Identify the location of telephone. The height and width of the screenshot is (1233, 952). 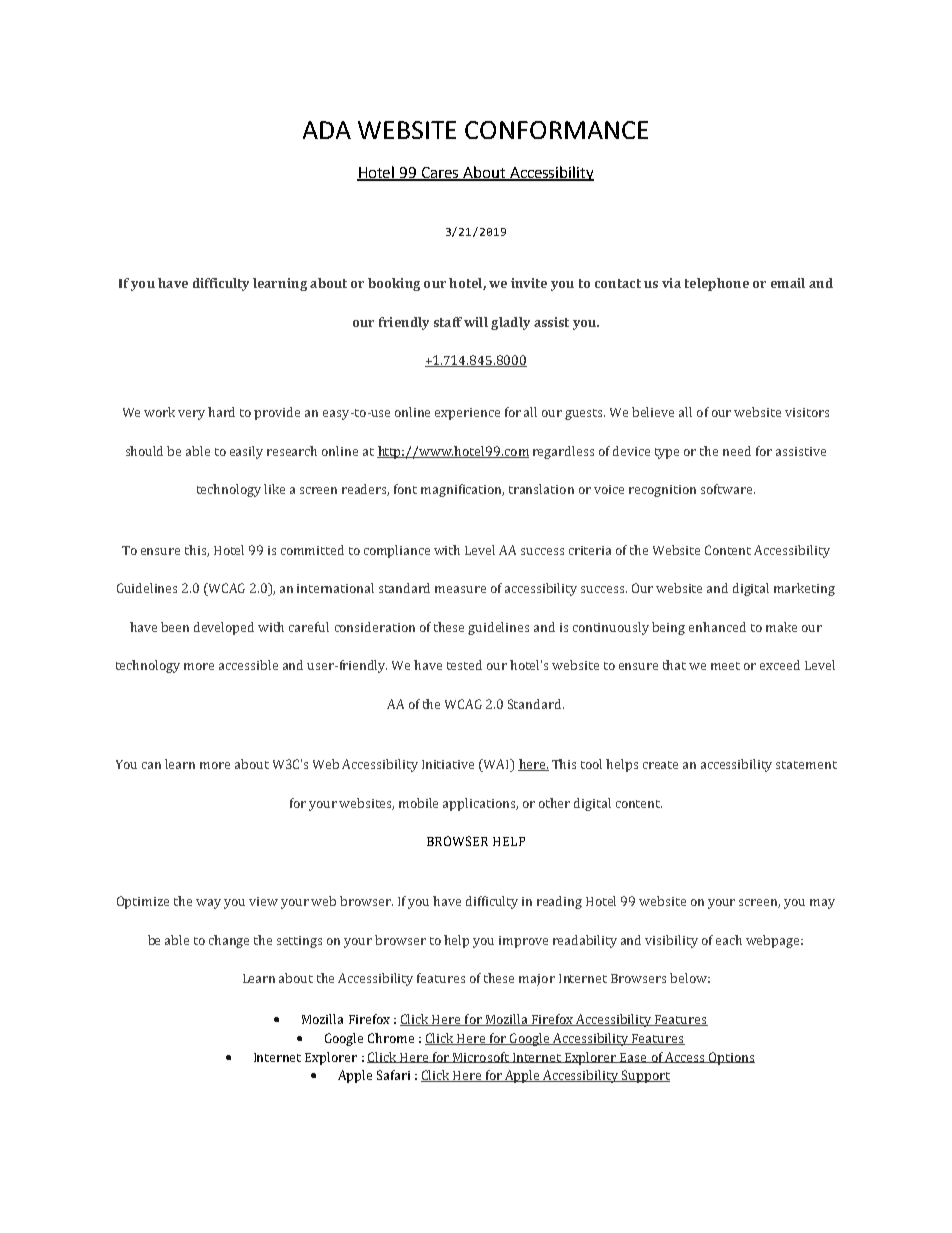
(717, 284).
